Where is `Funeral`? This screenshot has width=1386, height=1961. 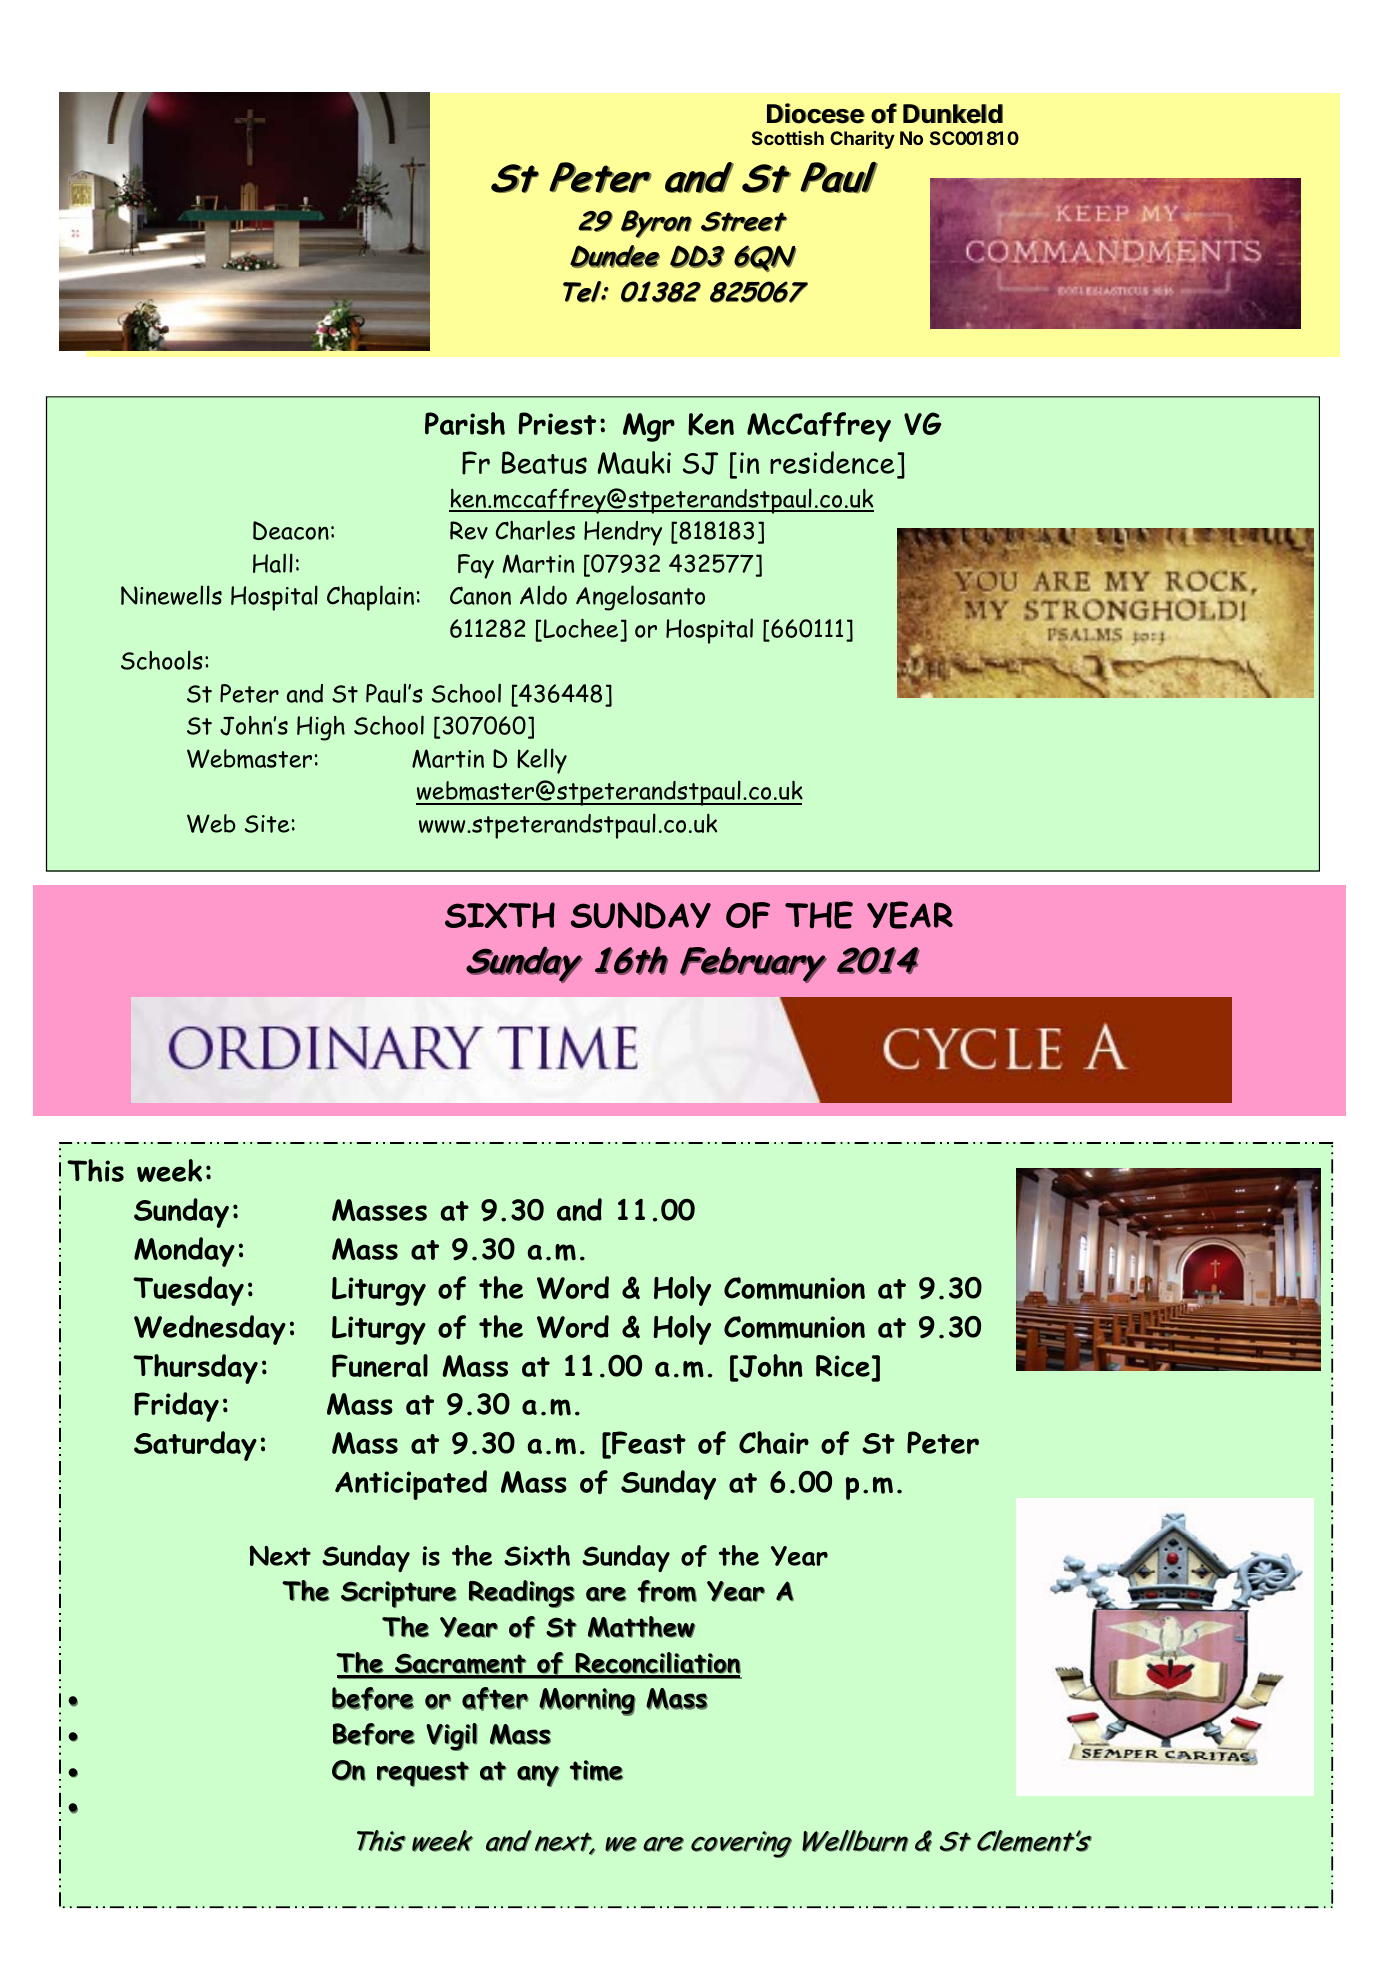
Funeral is located at coordinates (380, 1366).
